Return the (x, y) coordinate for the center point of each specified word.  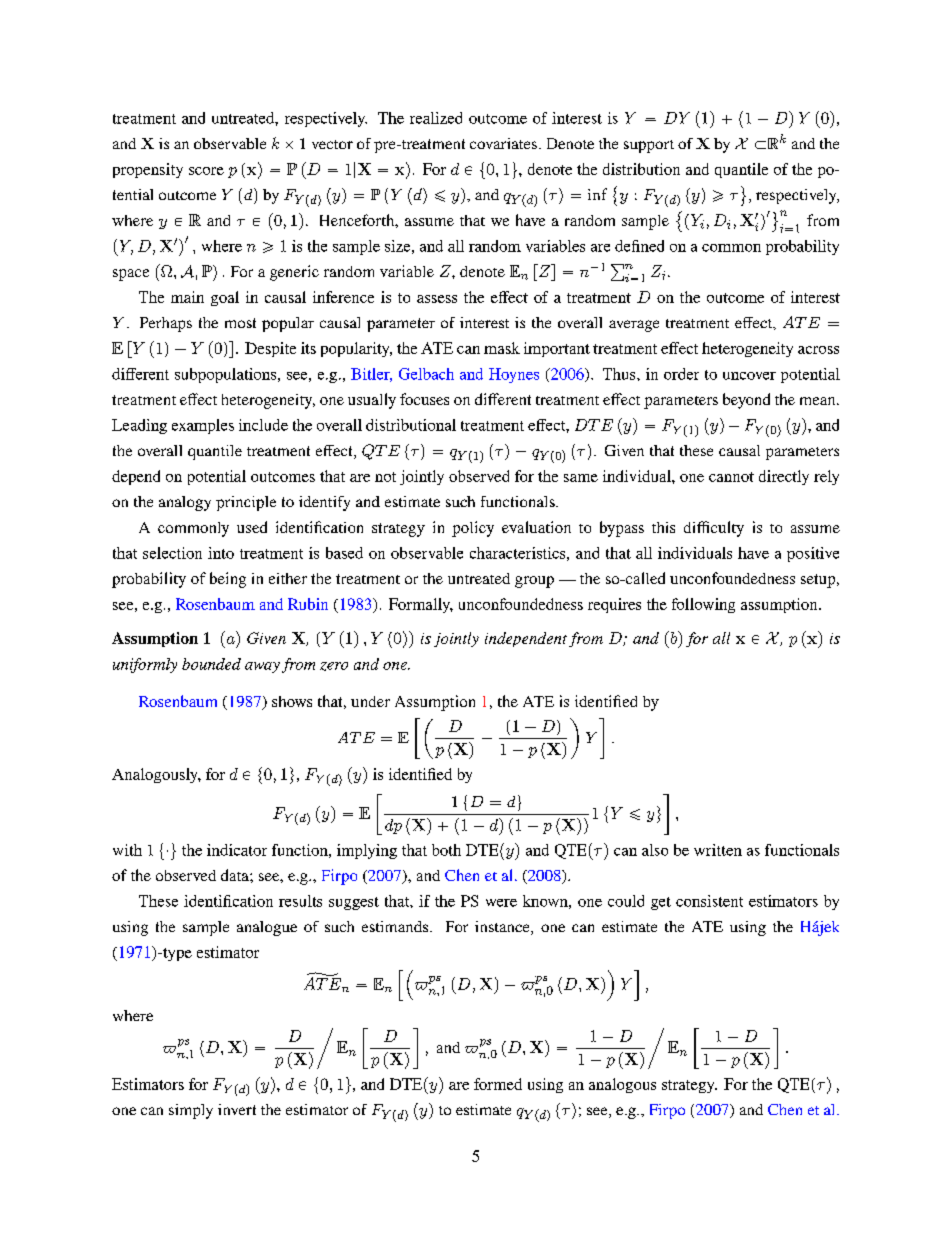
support (649, 146)
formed (498, 1084)
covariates (503, 143)
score (206, 171)
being (228, 580)
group (534, 582)
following (703, 605)
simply (191, 1111)
